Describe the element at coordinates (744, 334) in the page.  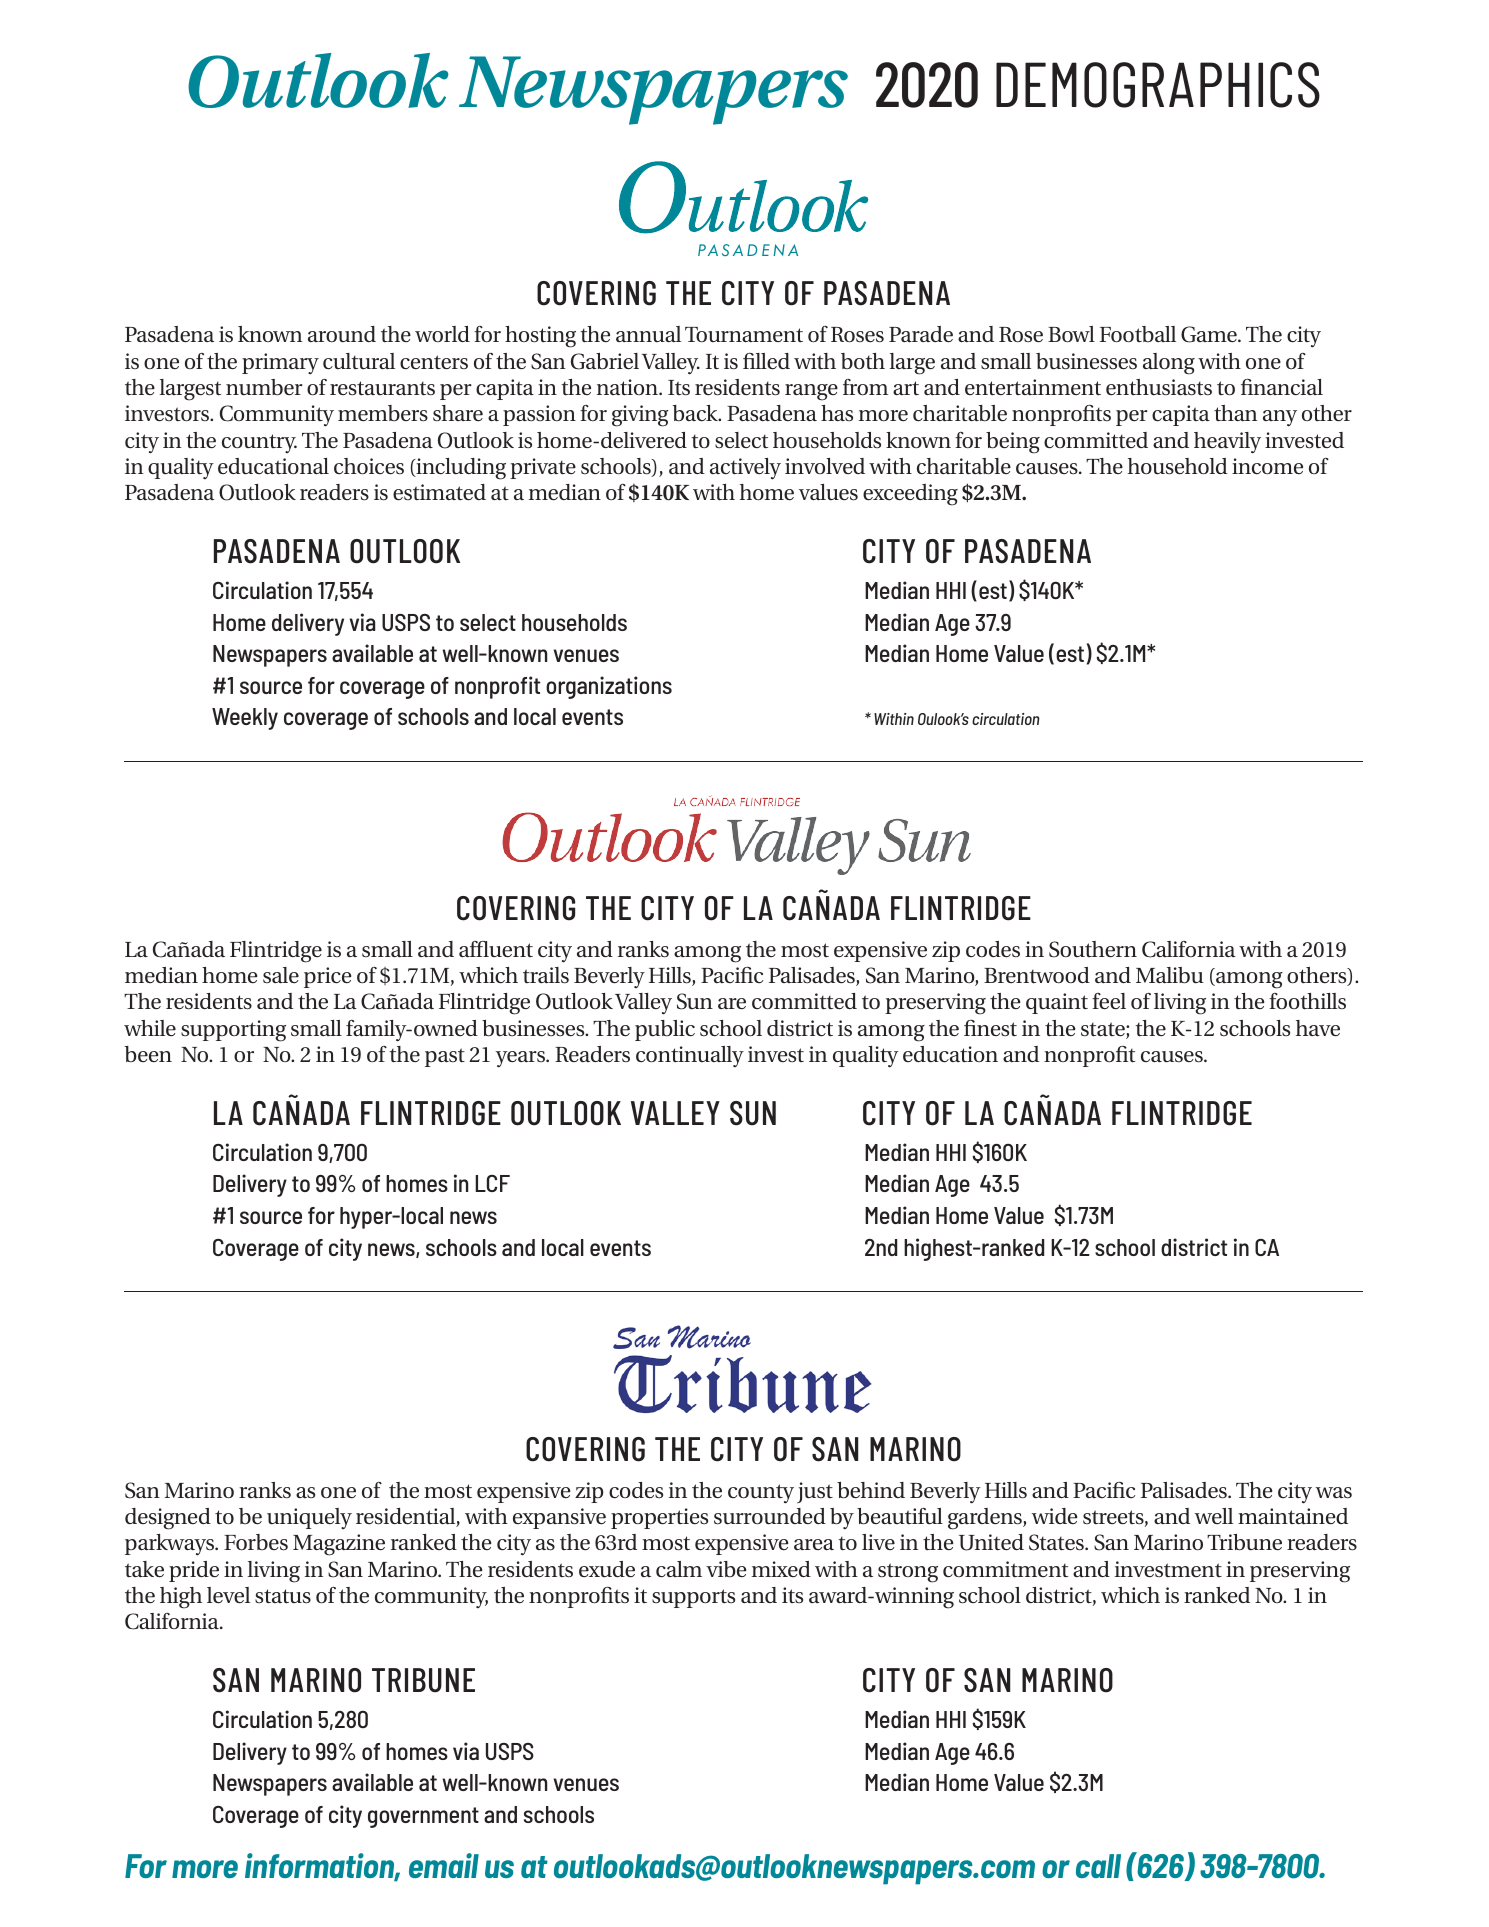
I see `Tournament` at that location.
